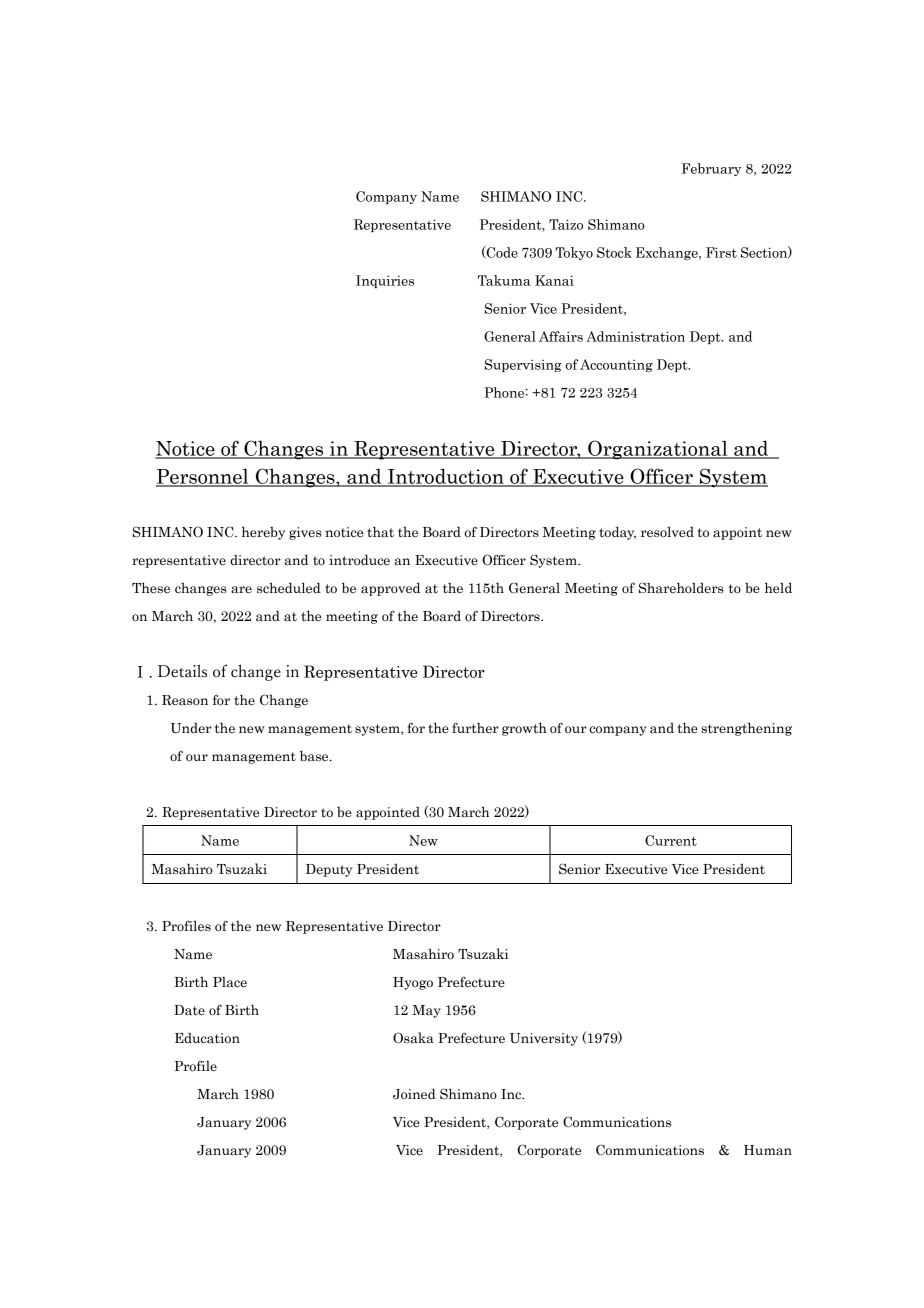 The width and height of the screenshot is (924, 1308). What do you see at coordinates (681, 588) in the screenshot?
I see `Shareholders` at bounding box center [681, 588].
